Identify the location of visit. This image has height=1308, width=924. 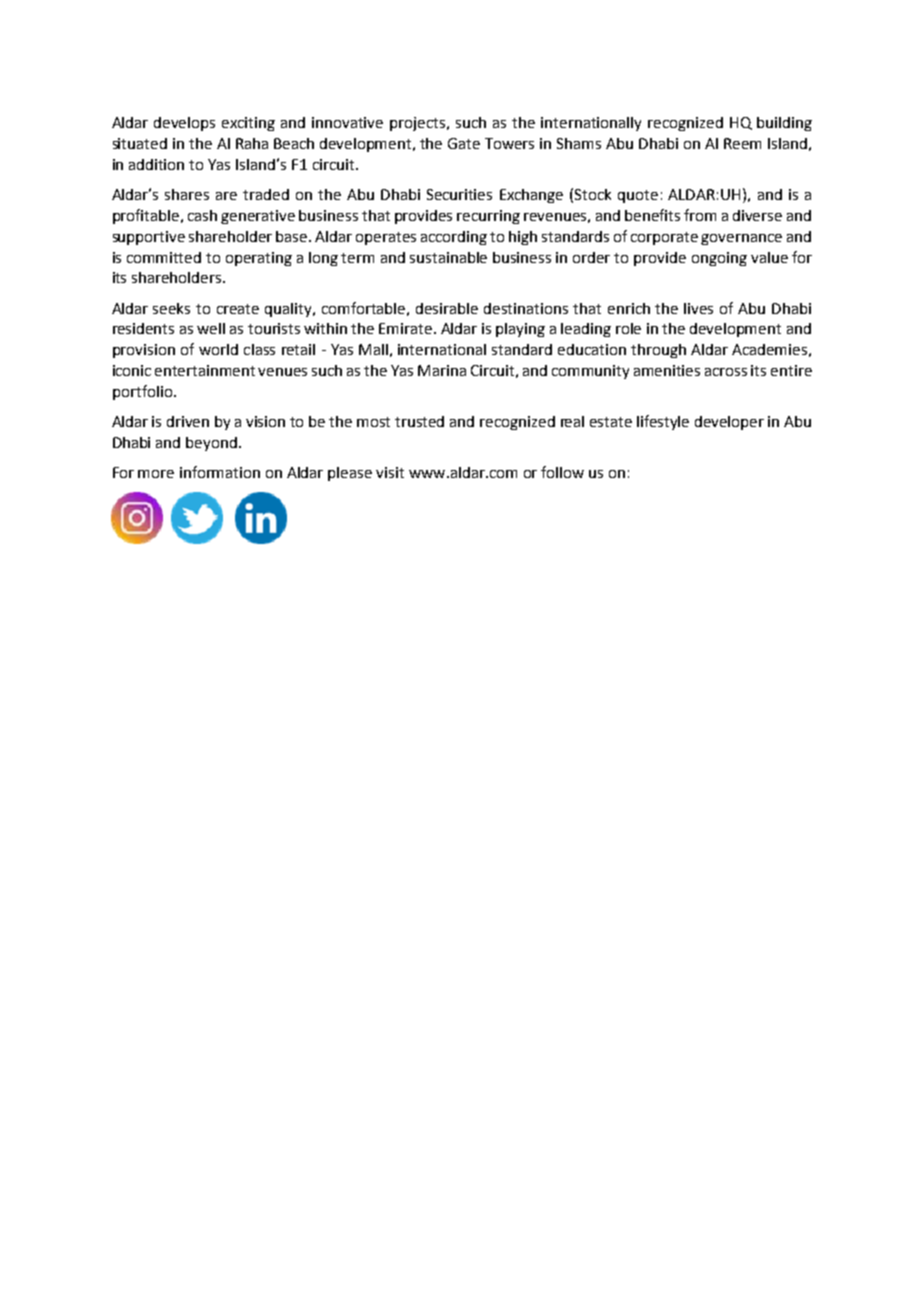
(390, 472).
